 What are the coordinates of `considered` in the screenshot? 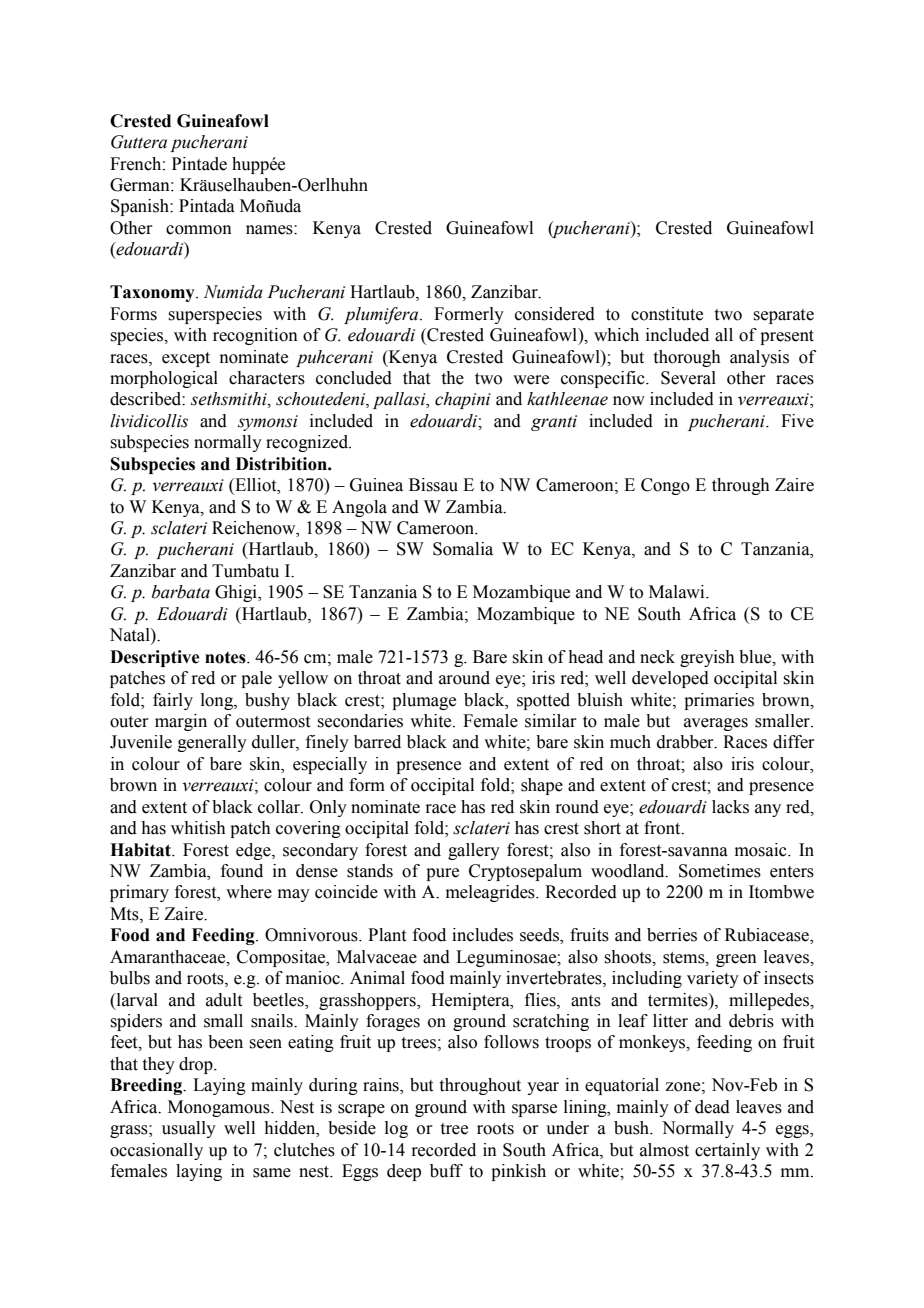 It's located at (555, 314).
